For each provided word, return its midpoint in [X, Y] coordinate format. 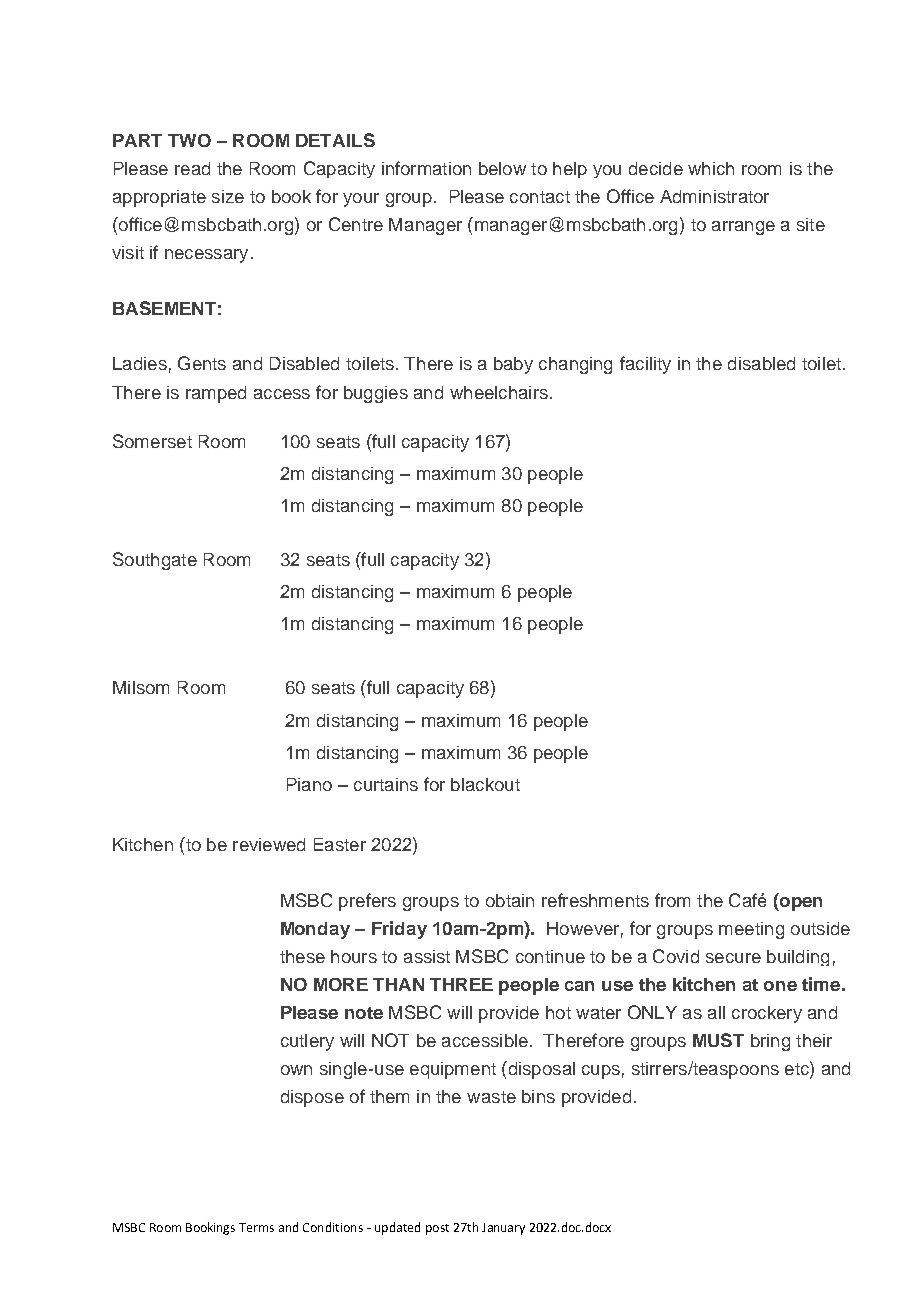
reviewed [269, 844]
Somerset [152, 441]
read [192, 168]
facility [645, 365]
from [672, 900]
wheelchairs [499, 392]
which [711, 168]
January [503, 1229]
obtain [510, 900]
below [502, 168]
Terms [256, 1227]
